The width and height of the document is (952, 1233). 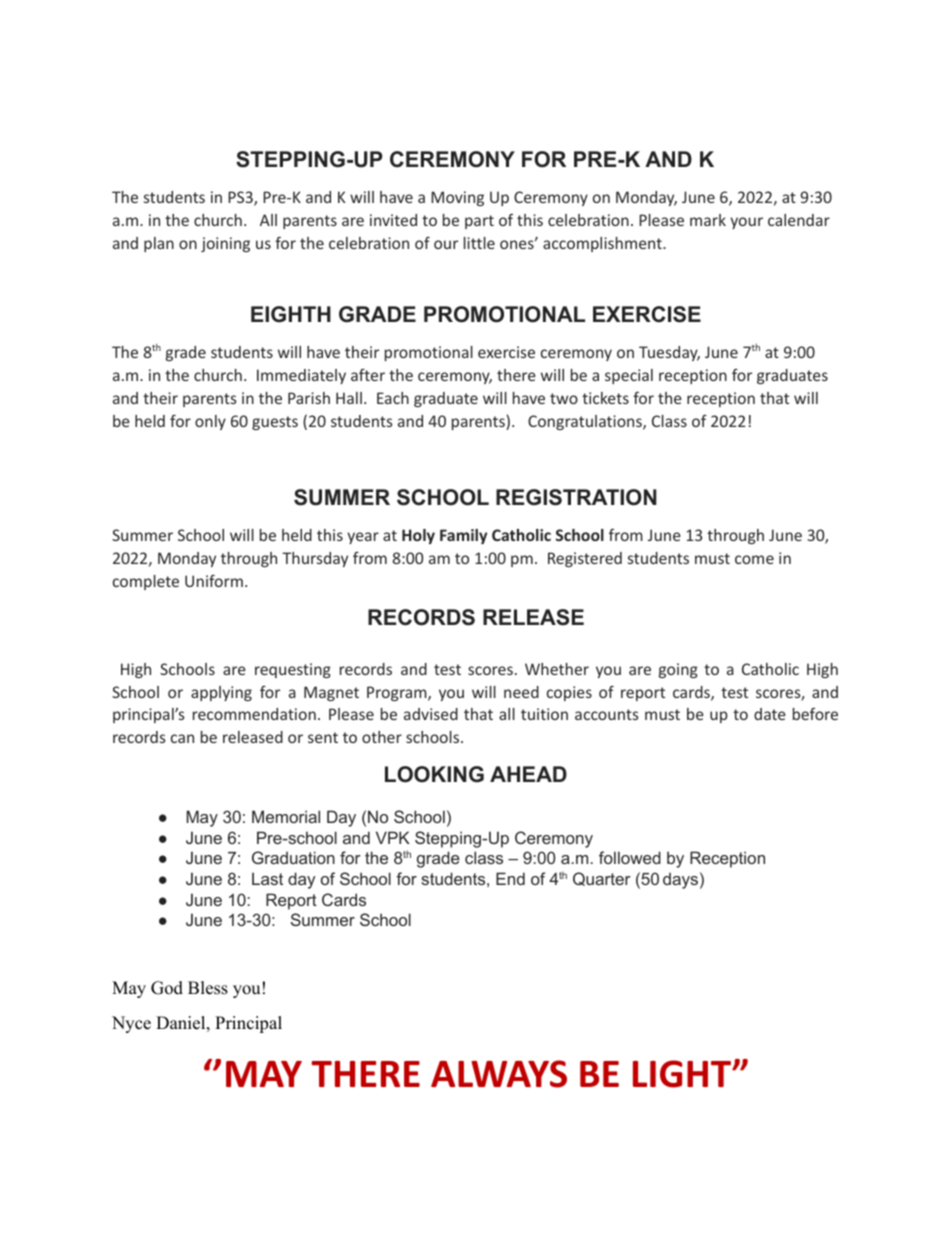 I want to click on VPK, so click(x=393, y=837).
